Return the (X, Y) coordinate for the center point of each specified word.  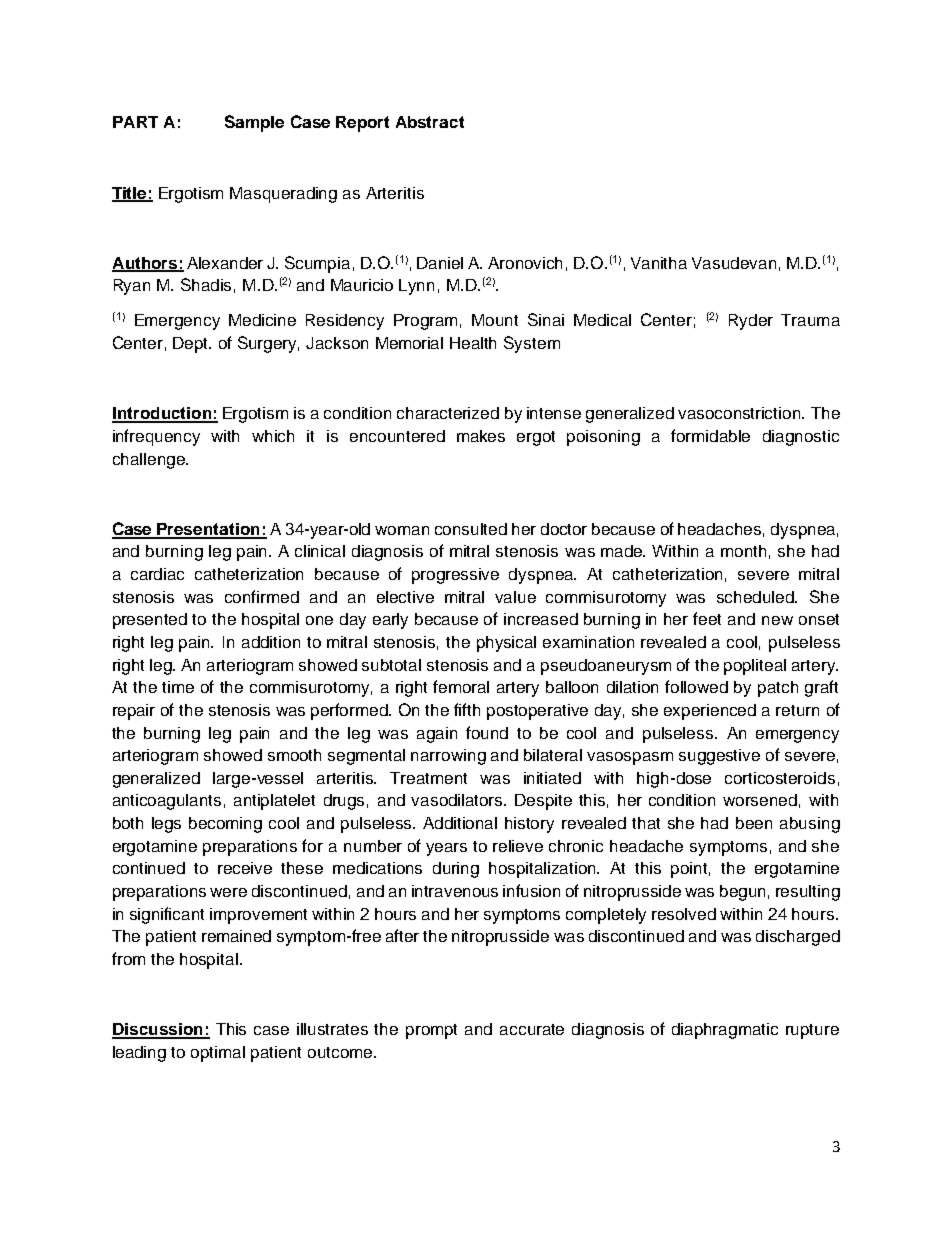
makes (481, 436)
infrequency (156, 437)
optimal (218, 1054)
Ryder (751, 322)
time (178, 687)
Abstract (430, 122)
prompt (431, 1031)
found (487, 732)
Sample (254, 123)
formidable (710, 435)
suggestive (719, 757)
